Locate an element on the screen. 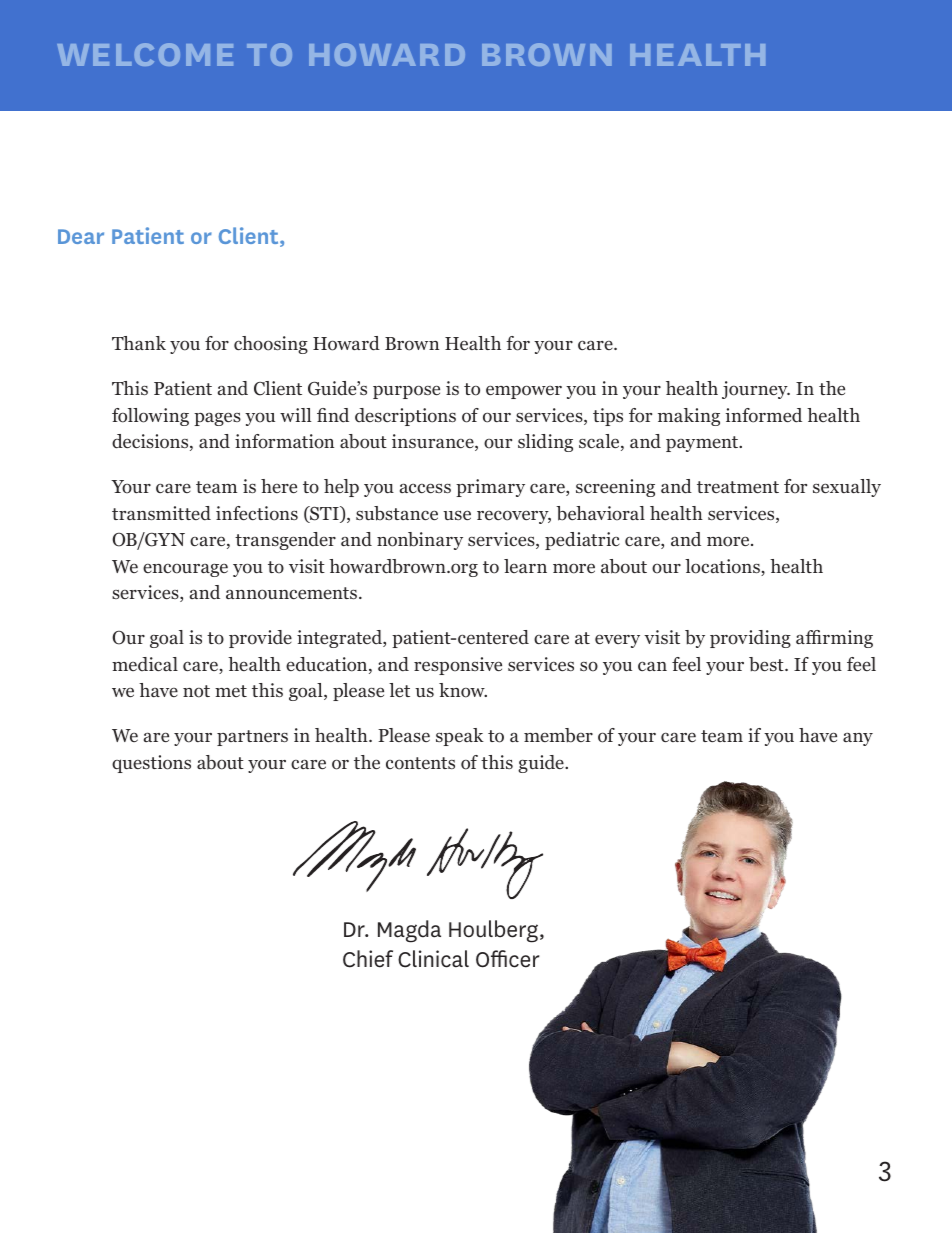 The width and height of the screenshot is (952, 1233). Chief is located at coordinates (368, 959).
